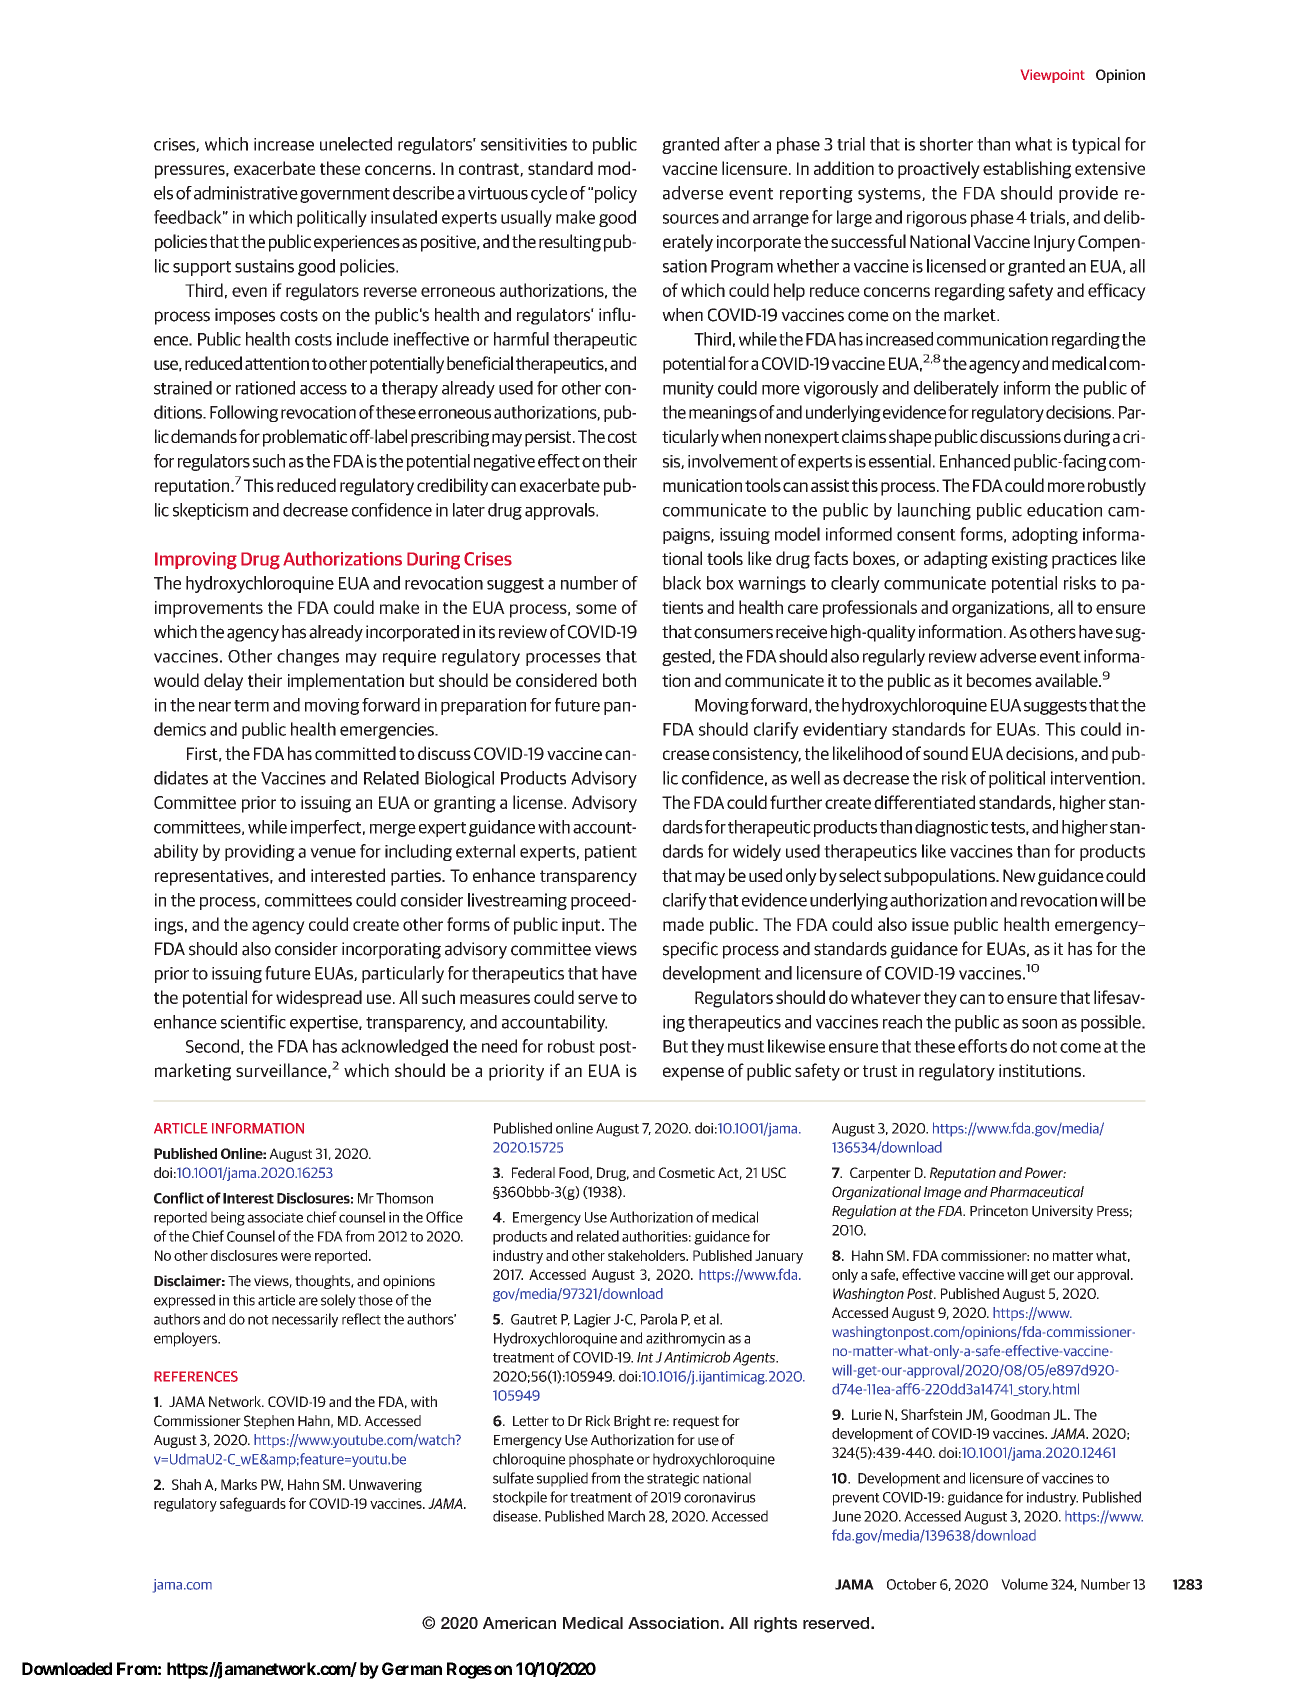 This page has width=1300, height=1683. I want to click on strained, so click(183, 388).
